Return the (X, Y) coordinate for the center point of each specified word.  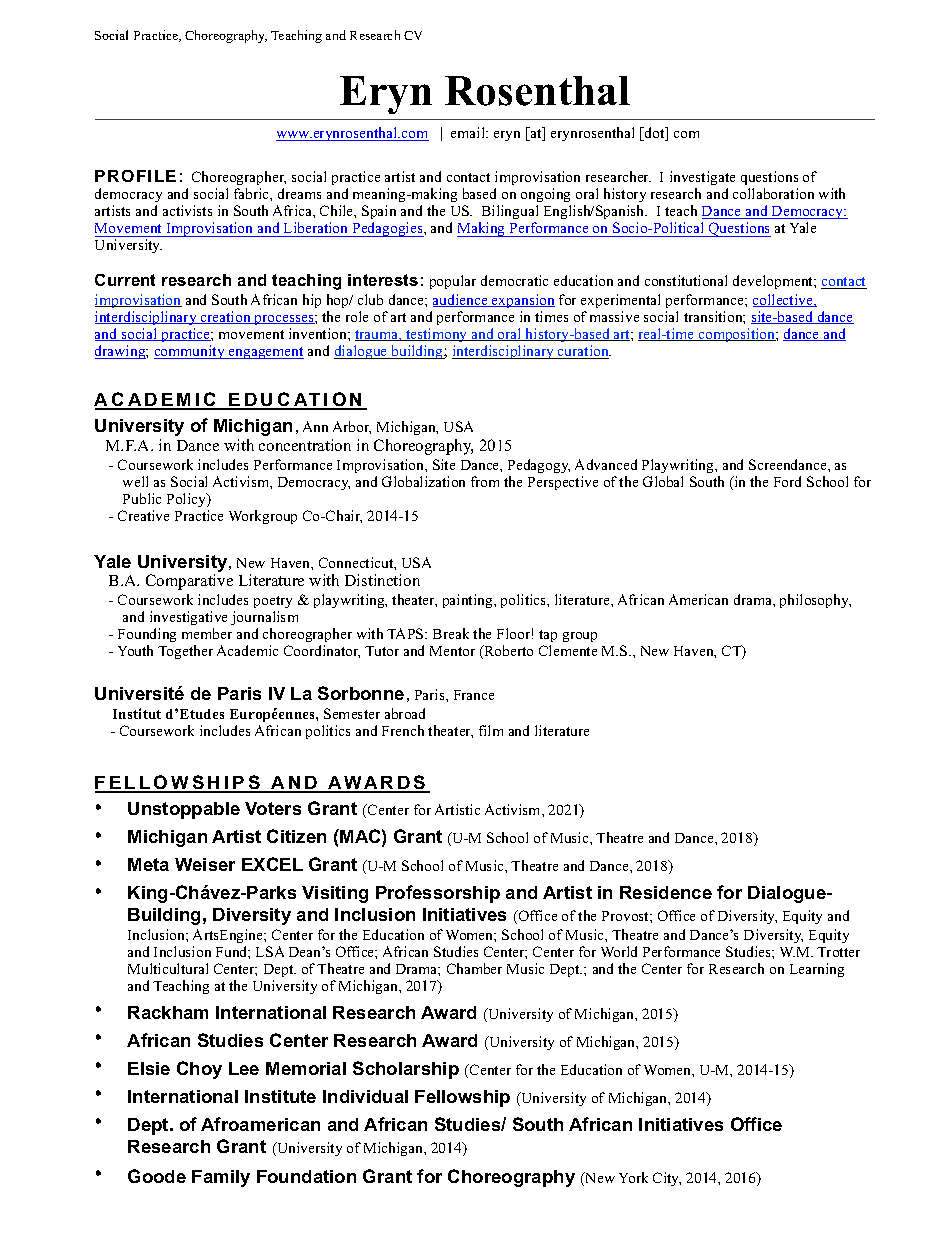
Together (185, 652)
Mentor (452, 651)
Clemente (568, 650)
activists (187, 210)
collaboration (773, 193)
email (469, 132)
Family (221, 1178)
